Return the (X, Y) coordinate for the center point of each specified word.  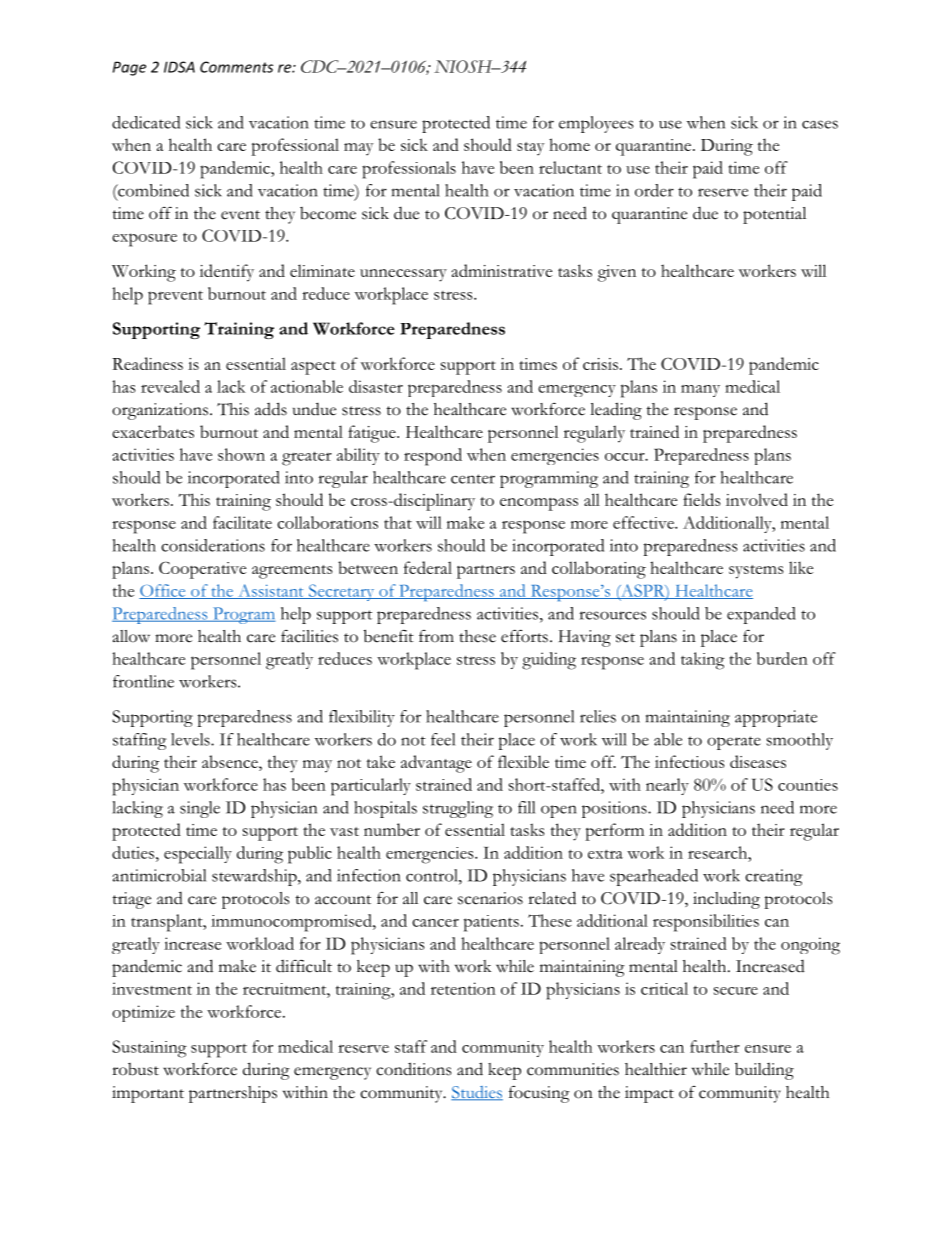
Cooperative (202, 570)
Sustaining (149, 1049)
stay (530, 149)
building (764, 1071)
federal (428, 567)
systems (756, 572)
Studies (477, 1093)
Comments (236, 67)
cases (820, 124)
